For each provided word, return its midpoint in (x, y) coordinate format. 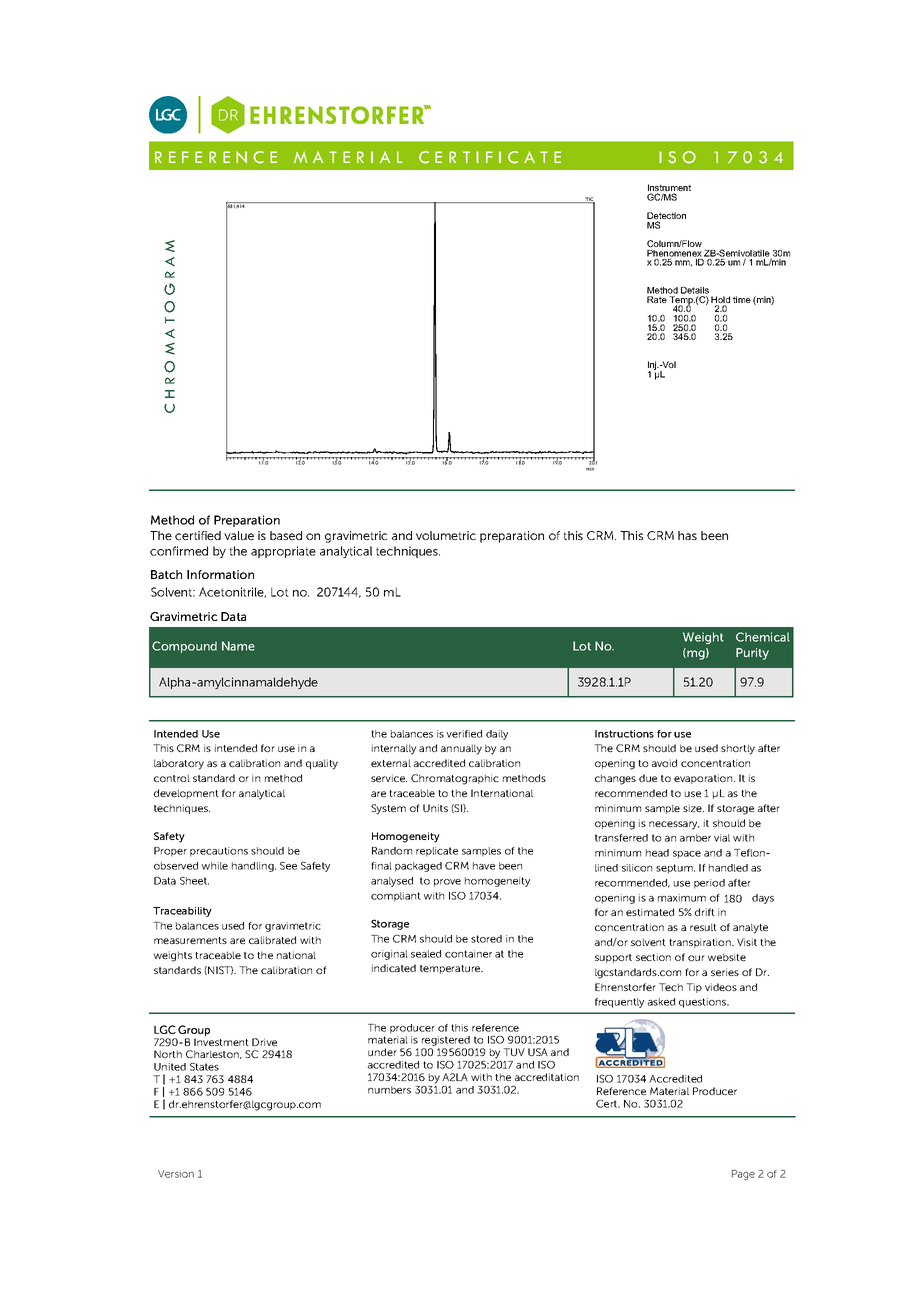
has (687, 535)
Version (176, 1174)
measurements (190, 940)
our (696, 958)
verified (464, 734)
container (468, 954)
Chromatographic (455, 779)
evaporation (704, 779)
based (286, 535)
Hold (720, 301)
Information (220, 574)
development (186, 794)
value (239, 535)
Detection (666, 217)
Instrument (669, 189)
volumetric (446, 535)
